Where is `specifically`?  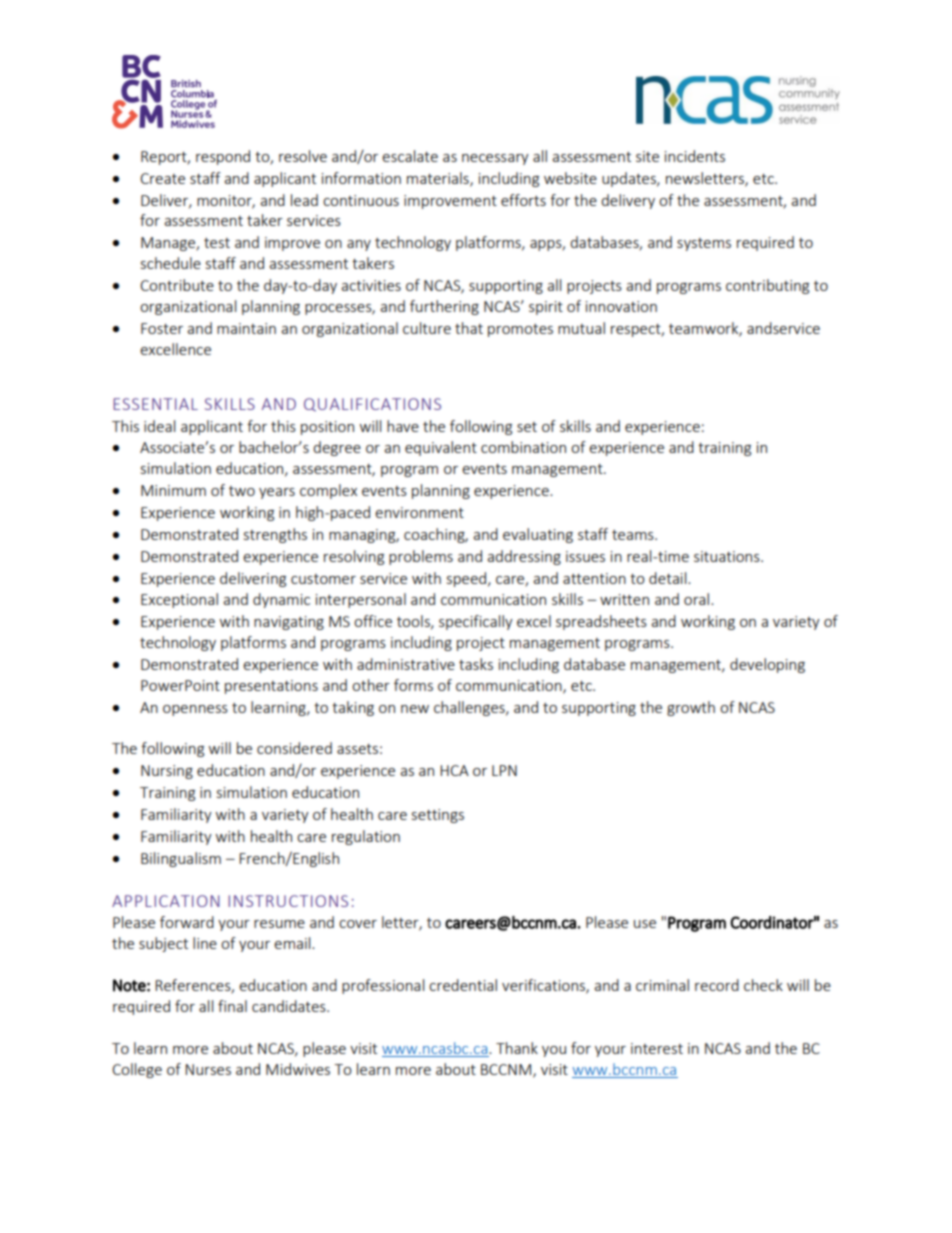
specifically is located at coordinates (476, 622).
